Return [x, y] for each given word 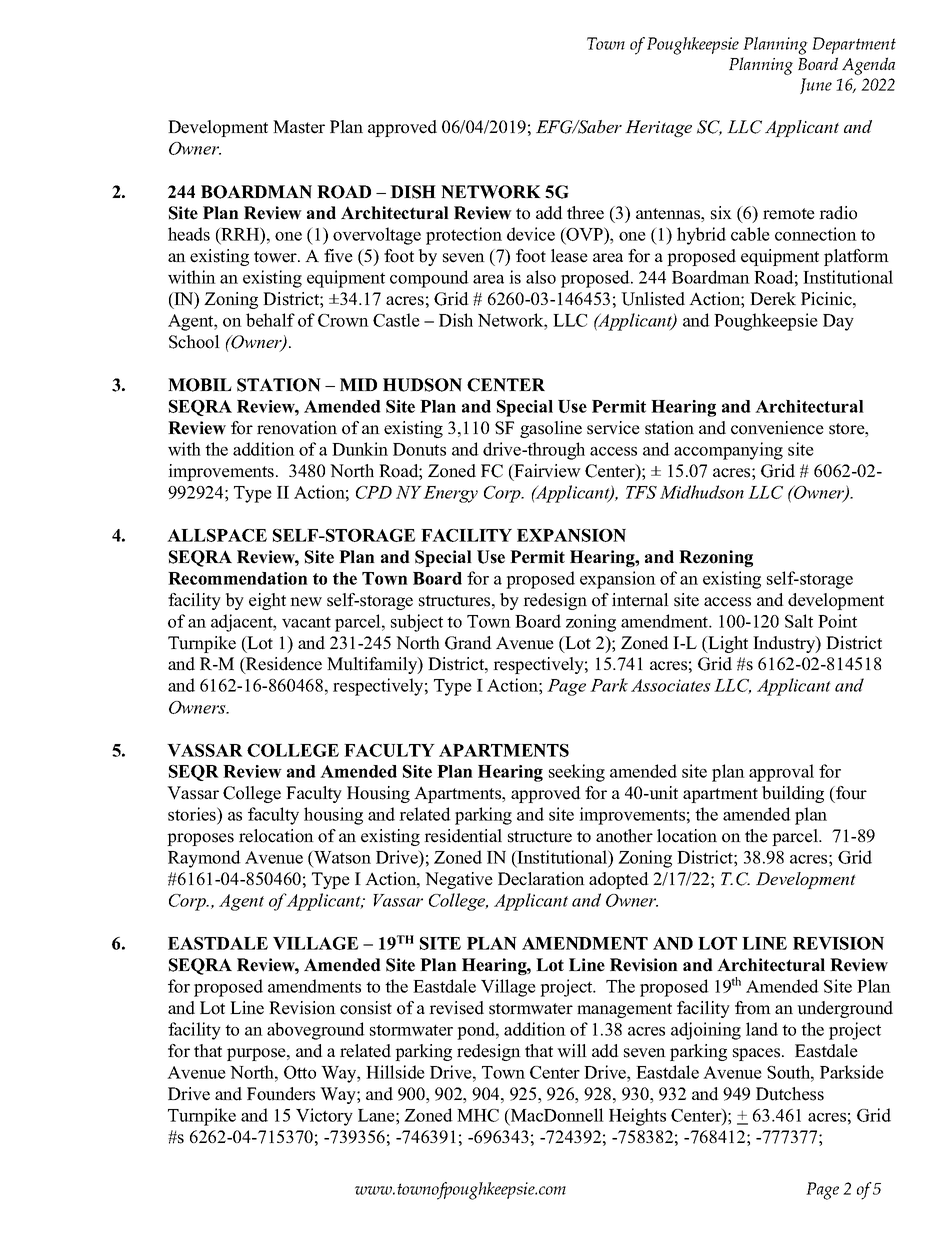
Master [299, 127]
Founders [281, 1094]
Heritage [658, 128]
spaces [758, 1054]
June [816, 86]
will [572, 1050]
